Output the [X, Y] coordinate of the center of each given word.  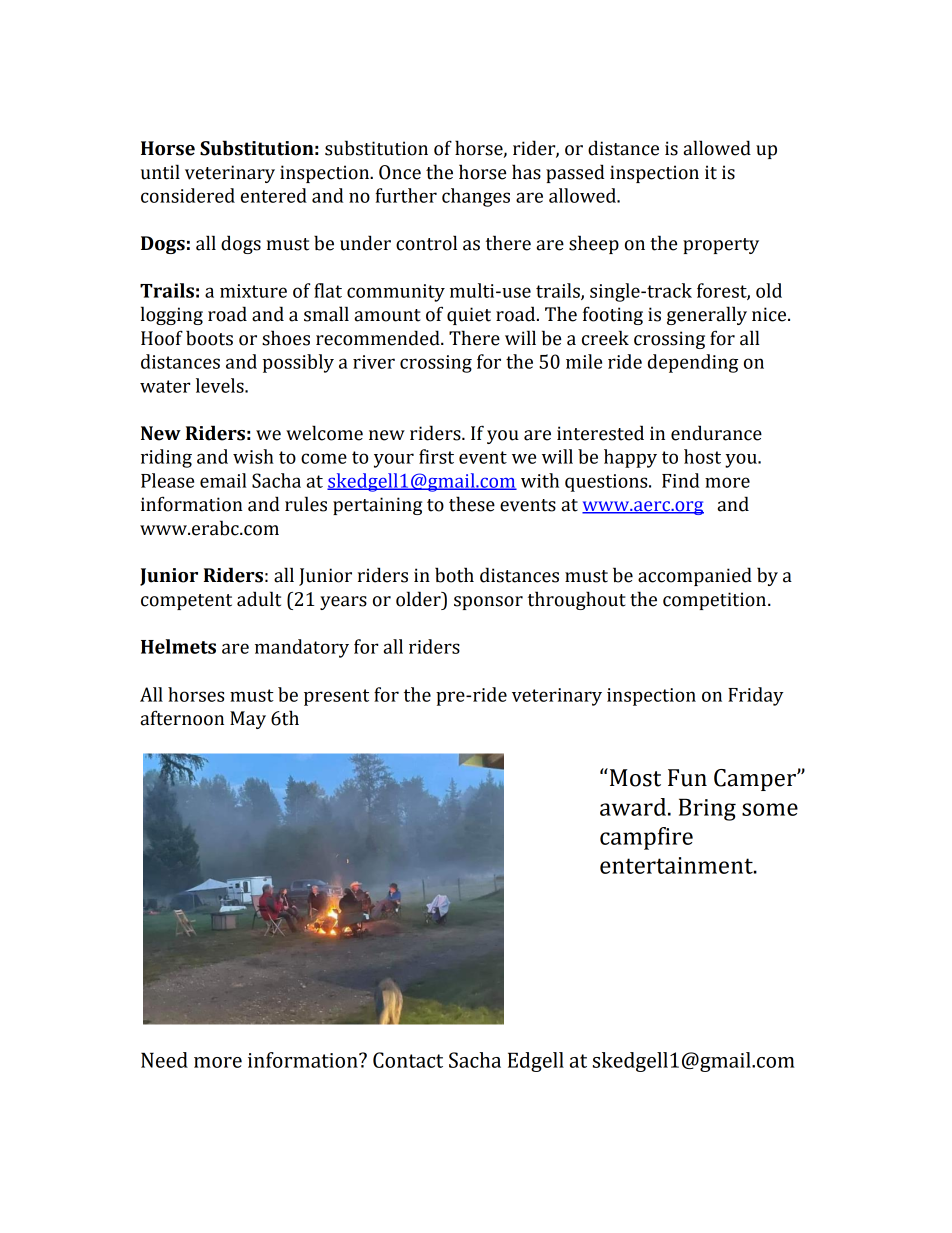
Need [164, 1060]
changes [476, 197]
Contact [408, 1060]
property [721, 246]
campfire [646, 838]
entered [274, 195]
